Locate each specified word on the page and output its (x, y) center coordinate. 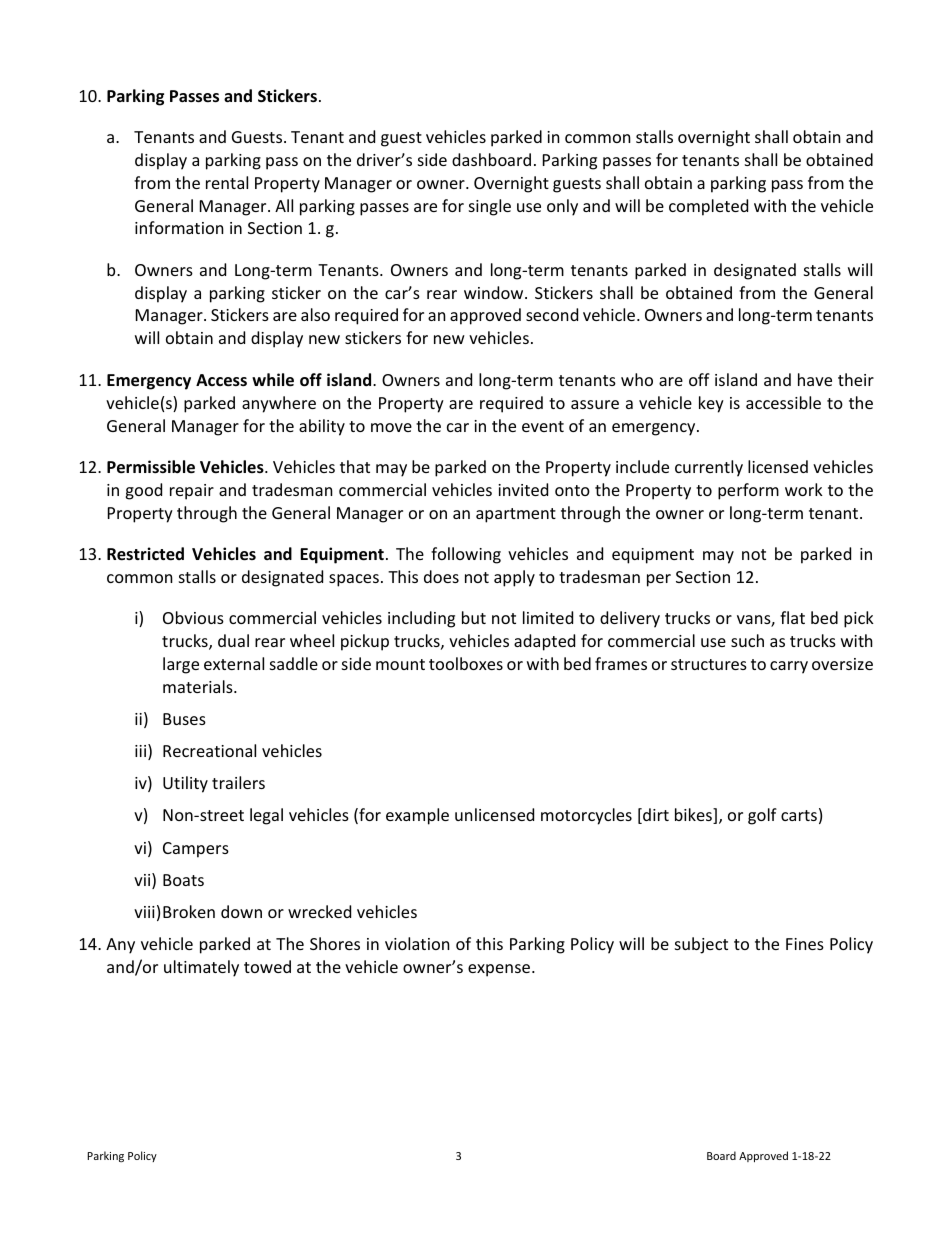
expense (499, 970)
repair (192, 492)
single (490, 207)
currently (709, 468)
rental (227, 182)
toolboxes (466, 663)
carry (789, 667)
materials (199, 686)
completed (708, 207)
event (543, 426)
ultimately (201, 968)
